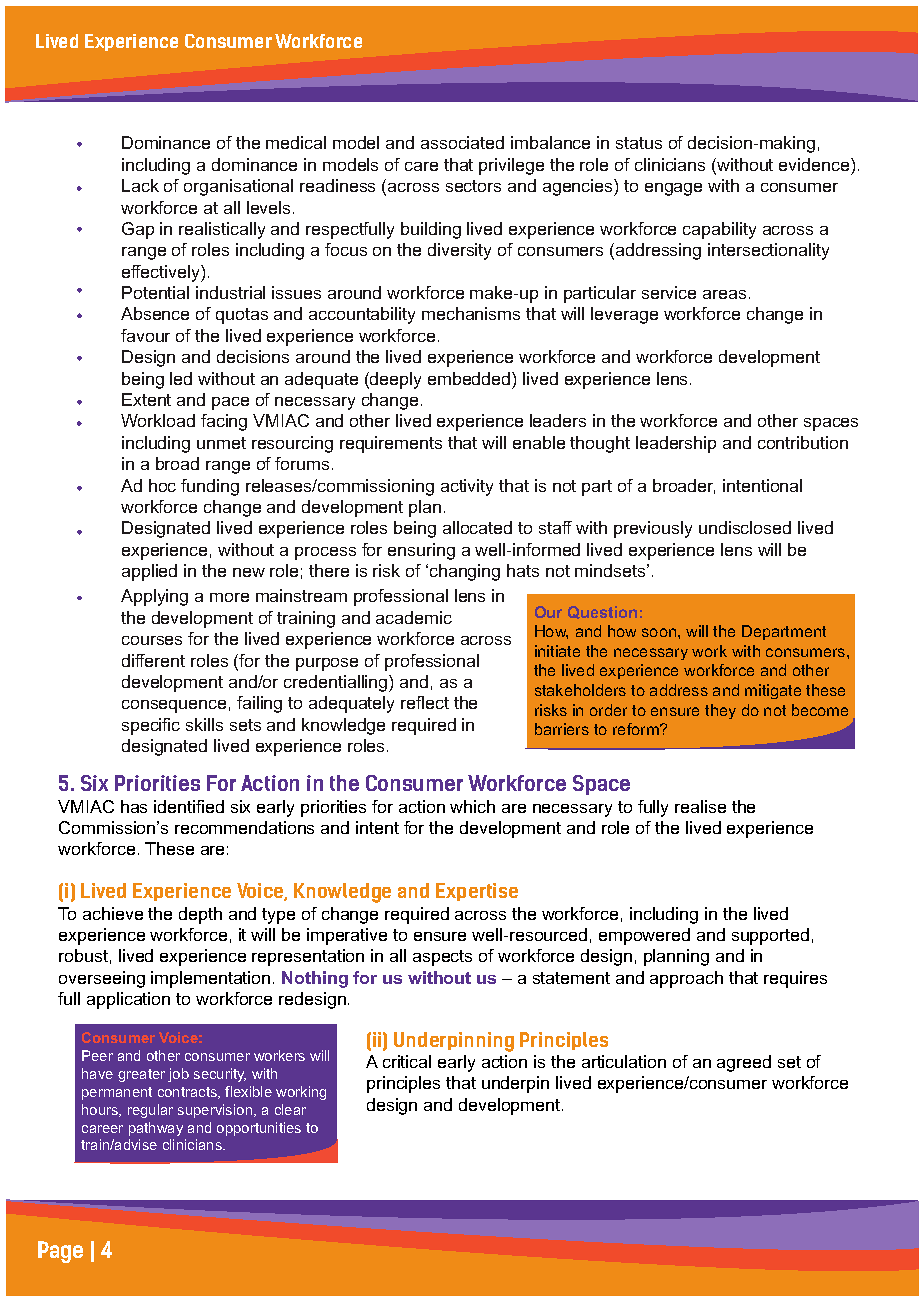  I want to click on engage, so click(673, 189).
